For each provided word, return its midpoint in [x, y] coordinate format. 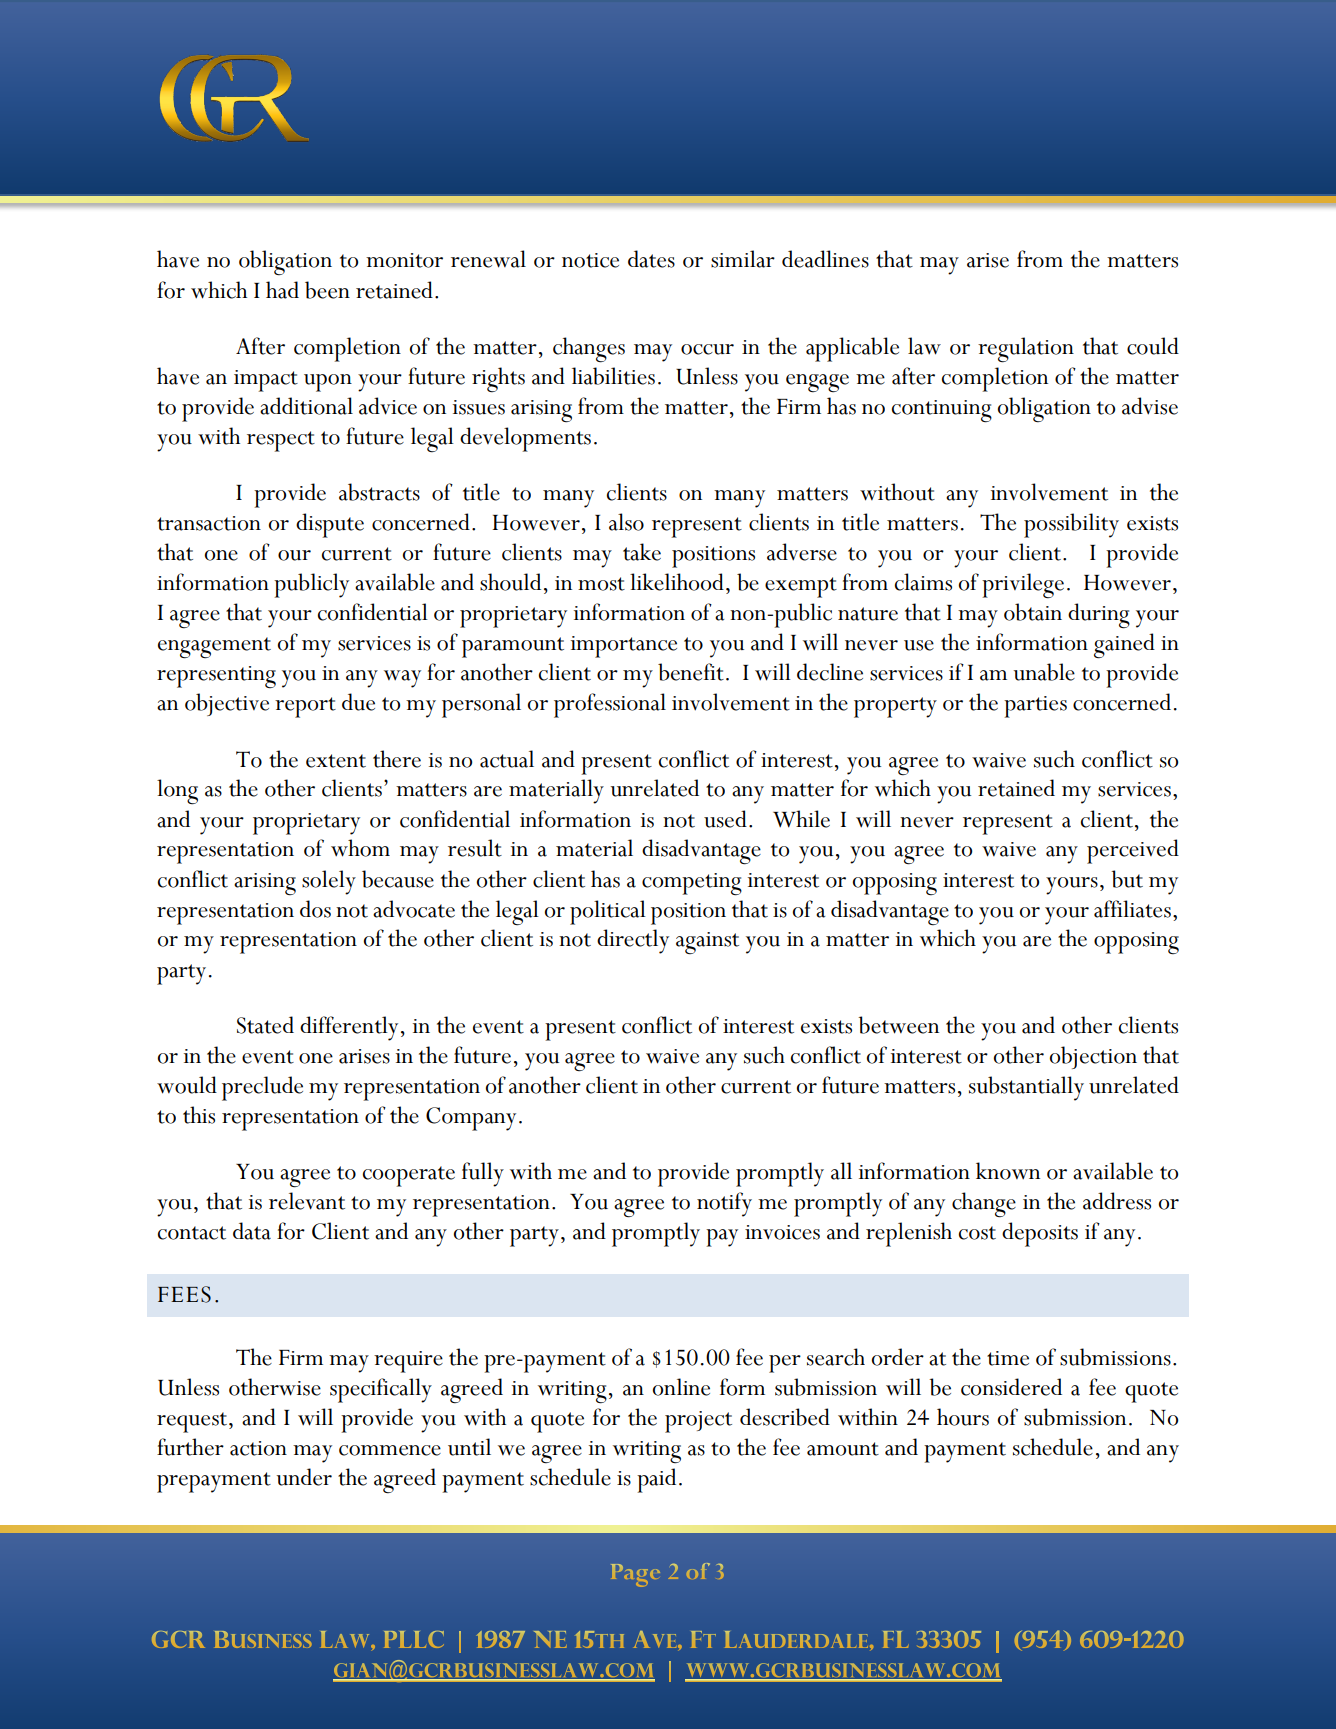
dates [651, 259]
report [305, 707]
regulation [1026, 350]
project [698, 1422]
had [282, 290]
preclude [262, 1088]
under [304, 1477]
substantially [1026, 1088]
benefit [691, 672]
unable [1044, 672]
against [707, 943]
